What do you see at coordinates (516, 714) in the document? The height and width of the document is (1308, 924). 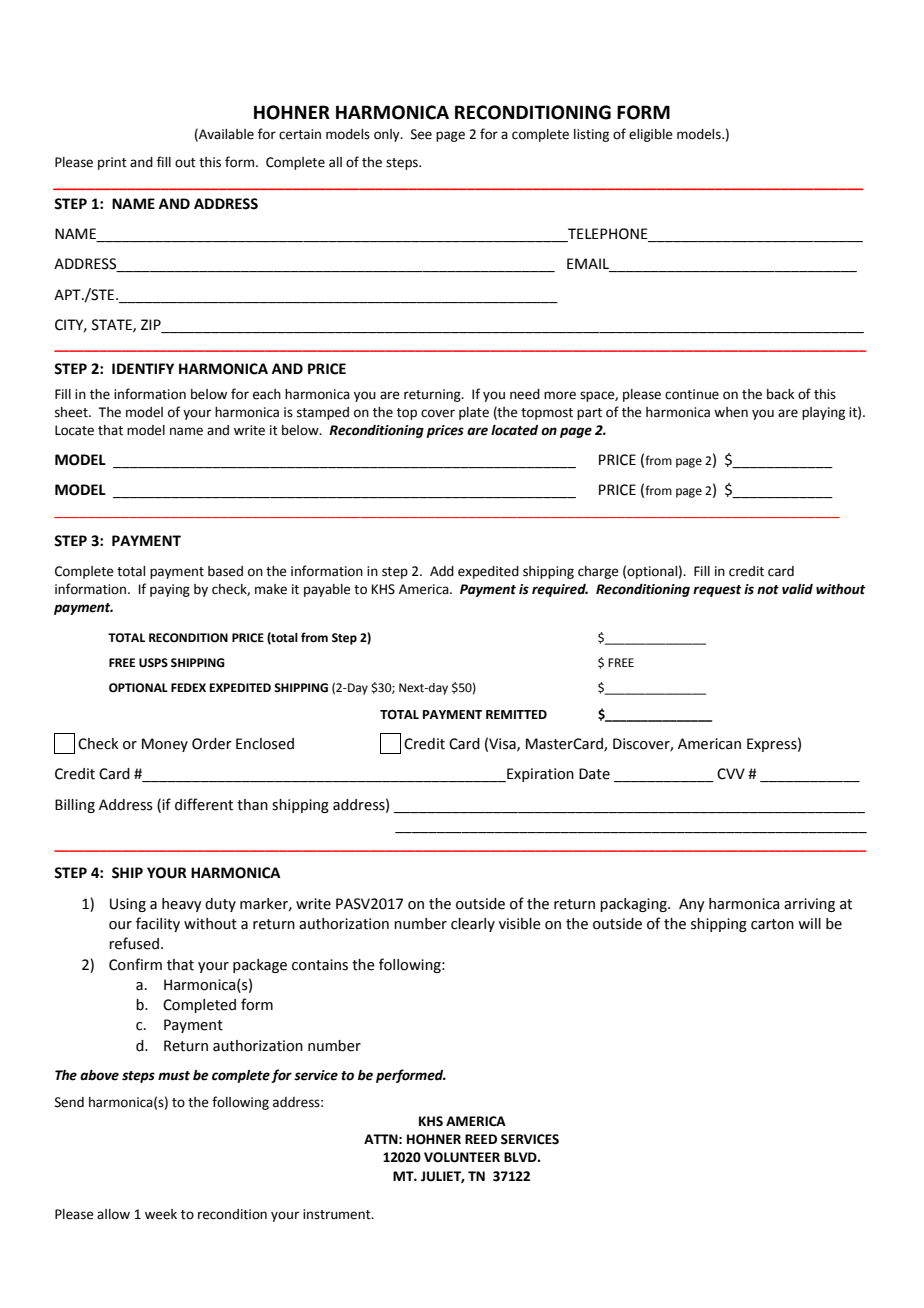 I see `REMITTED` at bounding box center [516, 714].
